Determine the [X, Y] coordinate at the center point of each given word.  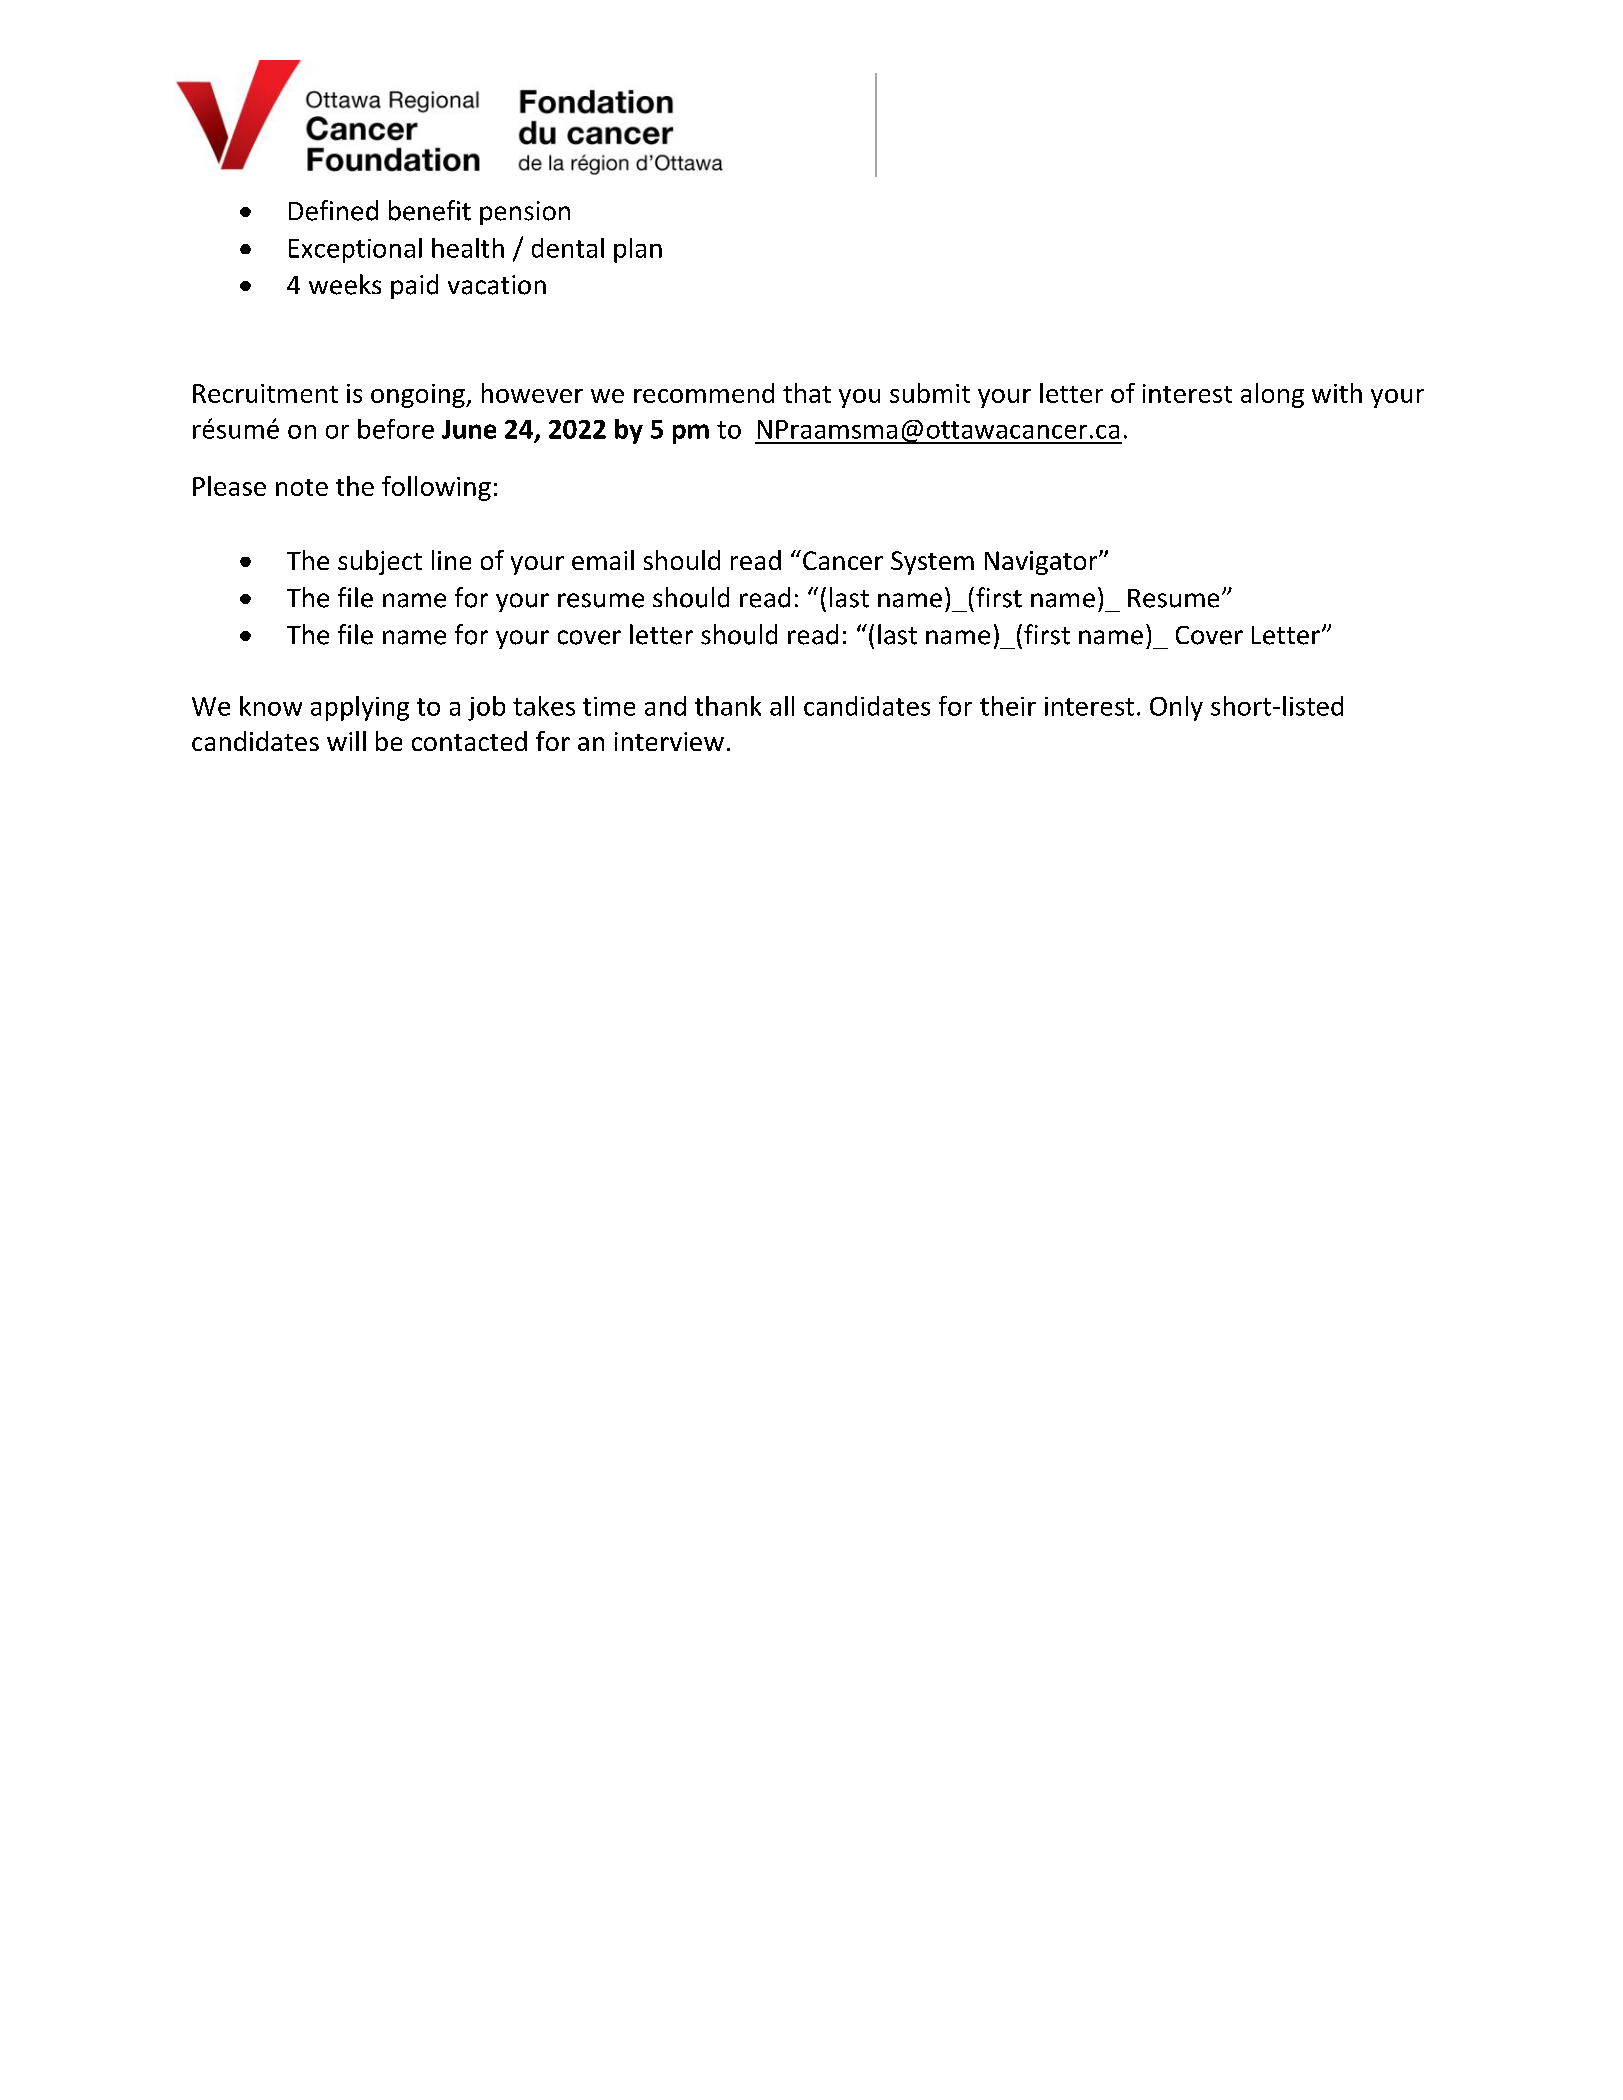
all [782, 706]
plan [638, 250]
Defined [333, 210]
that [807, 393]
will [346, 741]
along [1272, 395]
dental [568, 248]
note [302, 487]
